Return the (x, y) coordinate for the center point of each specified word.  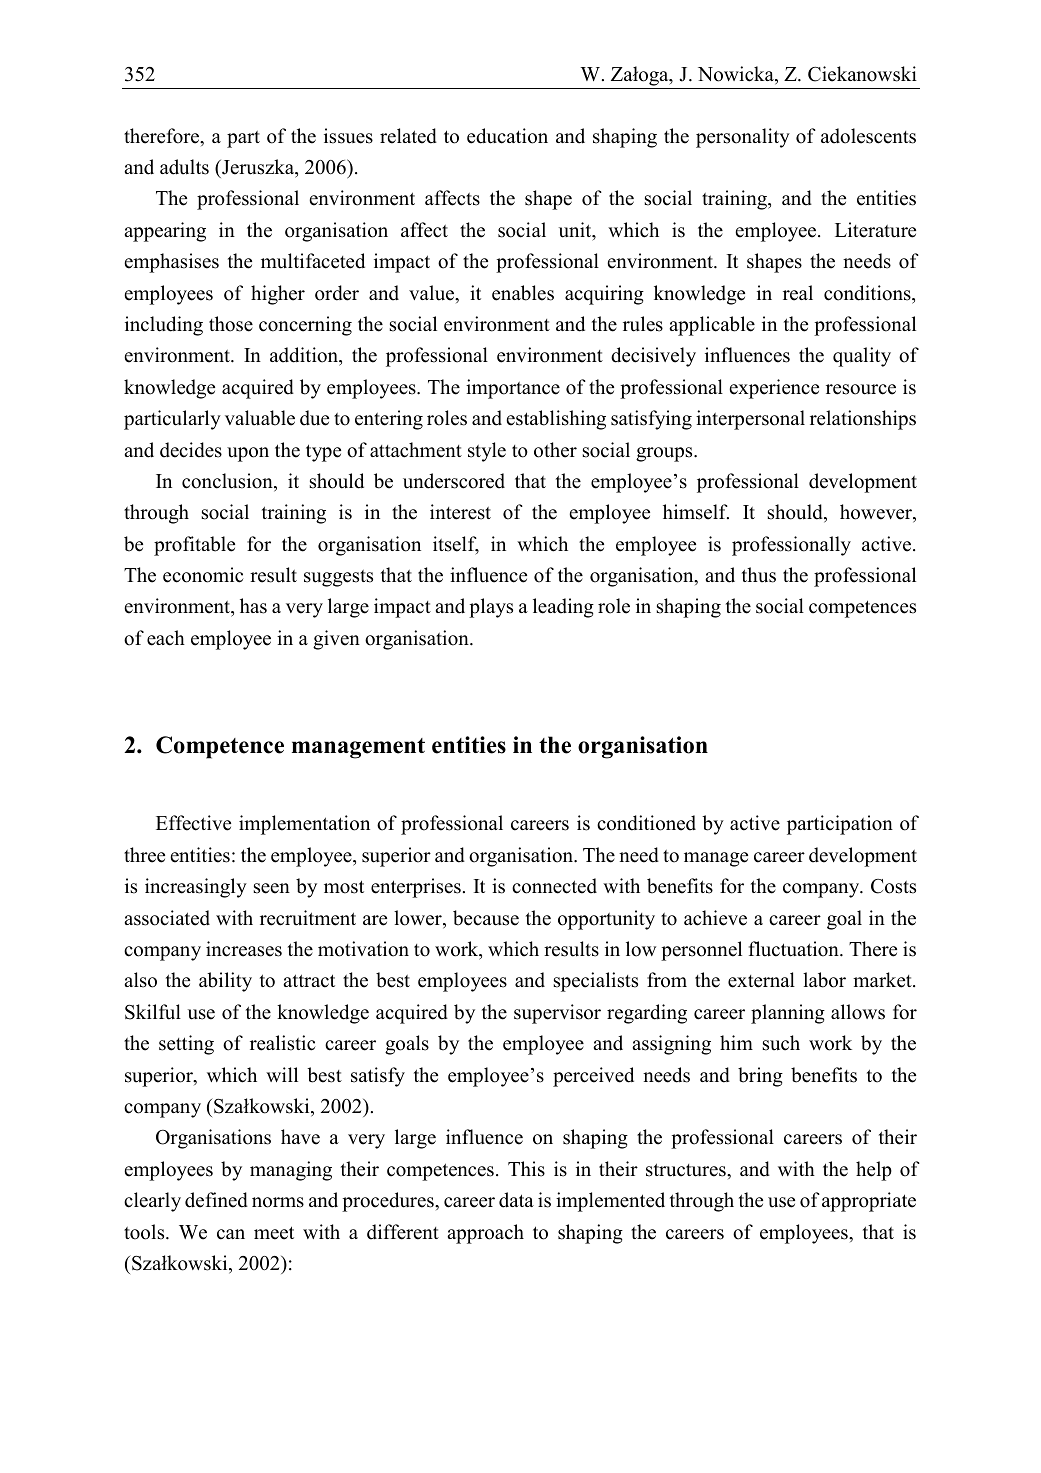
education (507, 136)
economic (203, 575)
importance (513, 389)
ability (225, 982)
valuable (260, 418)
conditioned (646, 823)
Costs (893, 886)
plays (491, 608)
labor (824, 980)
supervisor (557, 1014)
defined (216, 1200)
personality (743, 138)
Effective (193, 823)
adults (184, 167)
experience (774, 389)
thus (759, 575)
